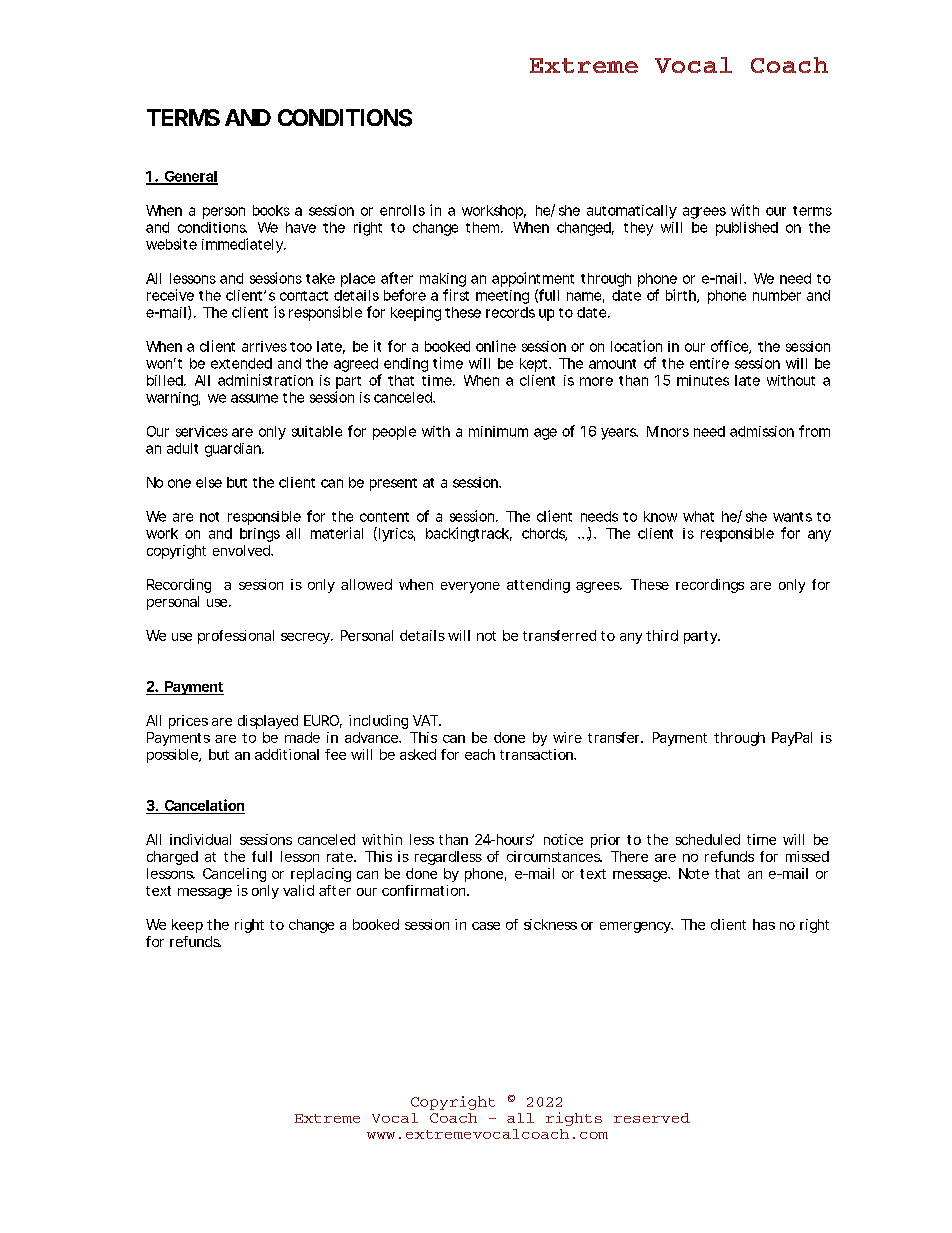 The width and height of the screenshot is (952, 1233). What do you see at coordinates (764, 924) in the screenshot?
I see `has` at bounding box center [764, 924].
